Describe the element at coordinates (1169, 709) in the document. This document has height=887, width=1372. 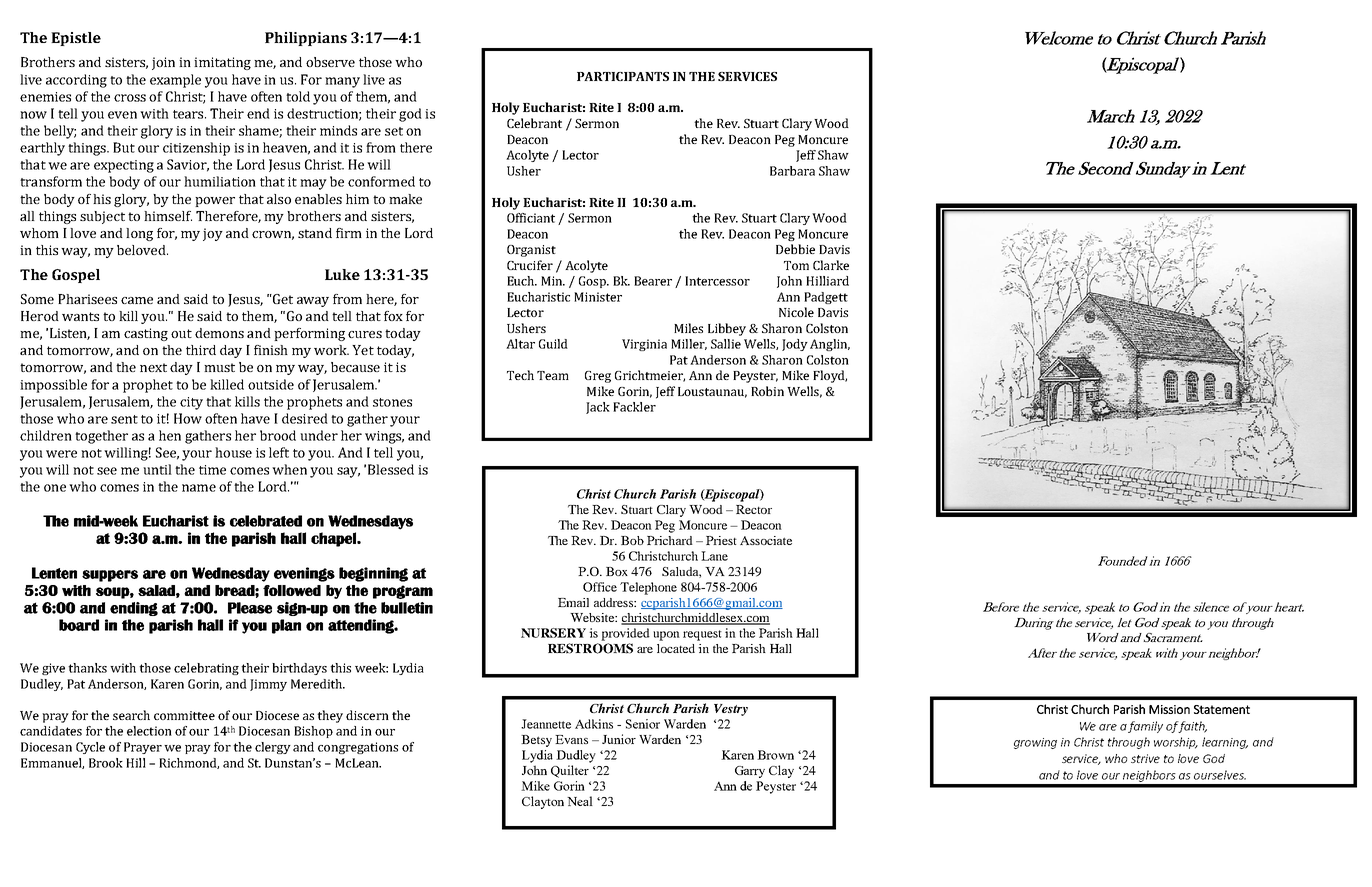
I see `Mission` at that location.
